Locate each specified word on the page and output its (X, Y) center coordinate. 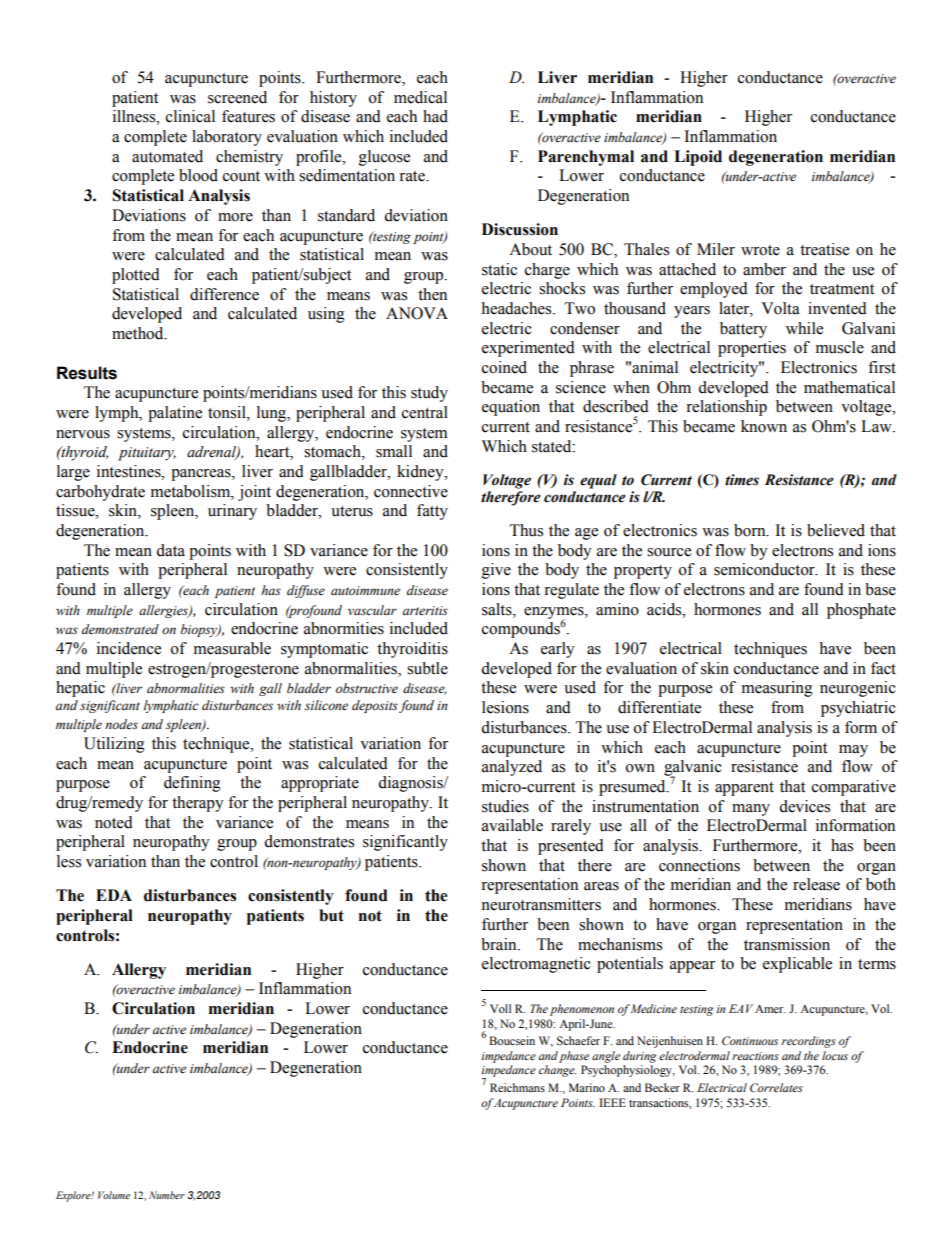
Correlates (776, 1087)
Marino (587, 1087)
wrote (760, 250)
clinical (190, 116)
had (435, 116)
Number (167, 1195)
